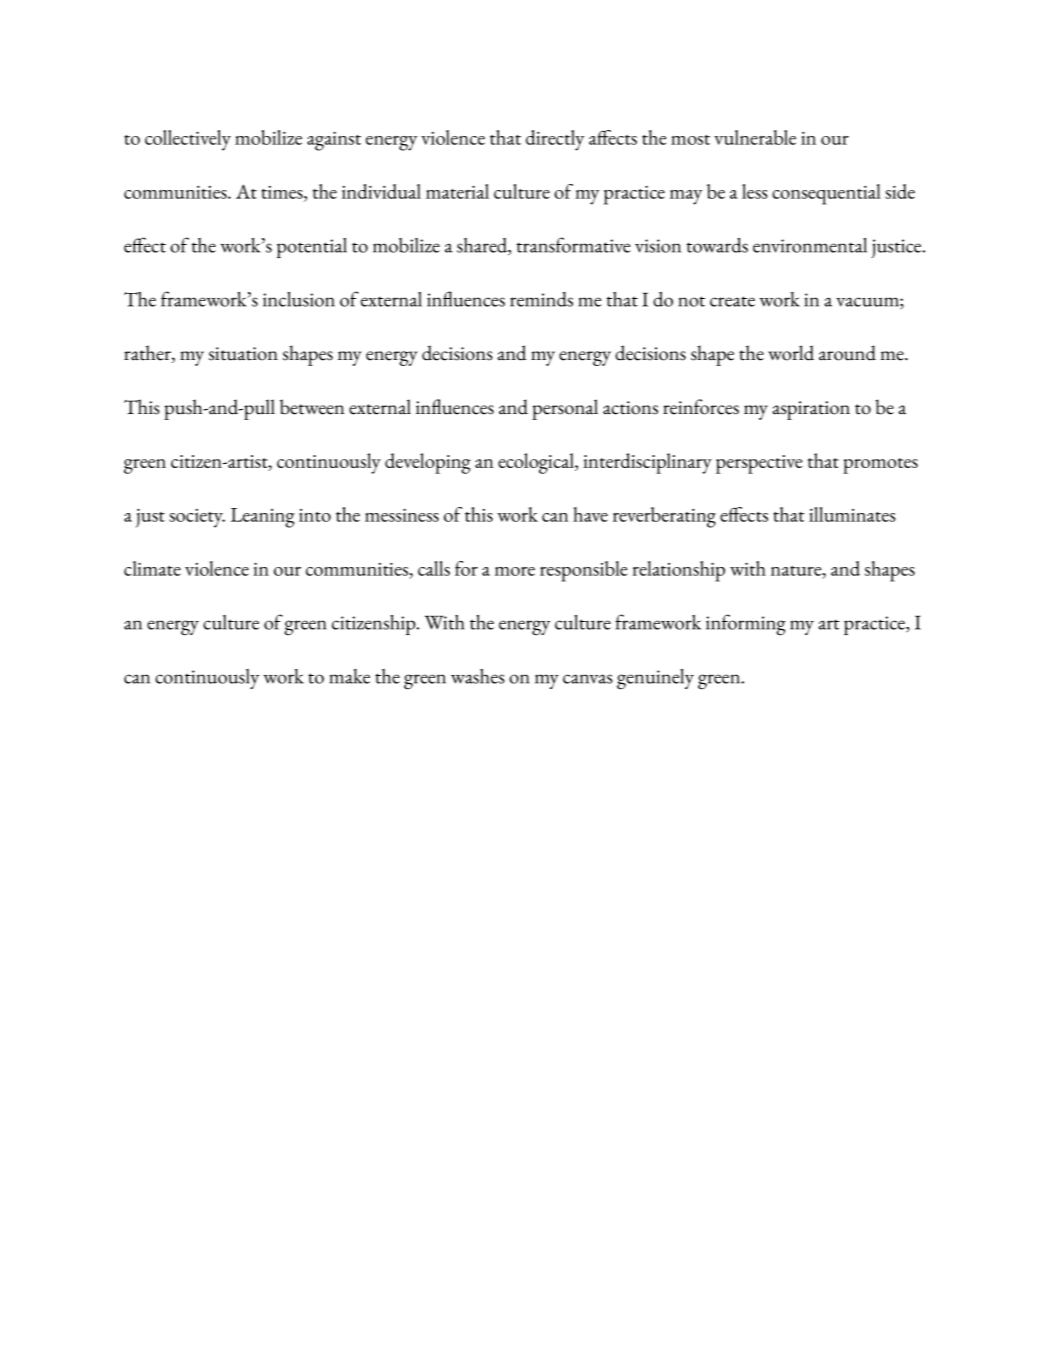  I want to click on vulnerable, so click(755, 137).
